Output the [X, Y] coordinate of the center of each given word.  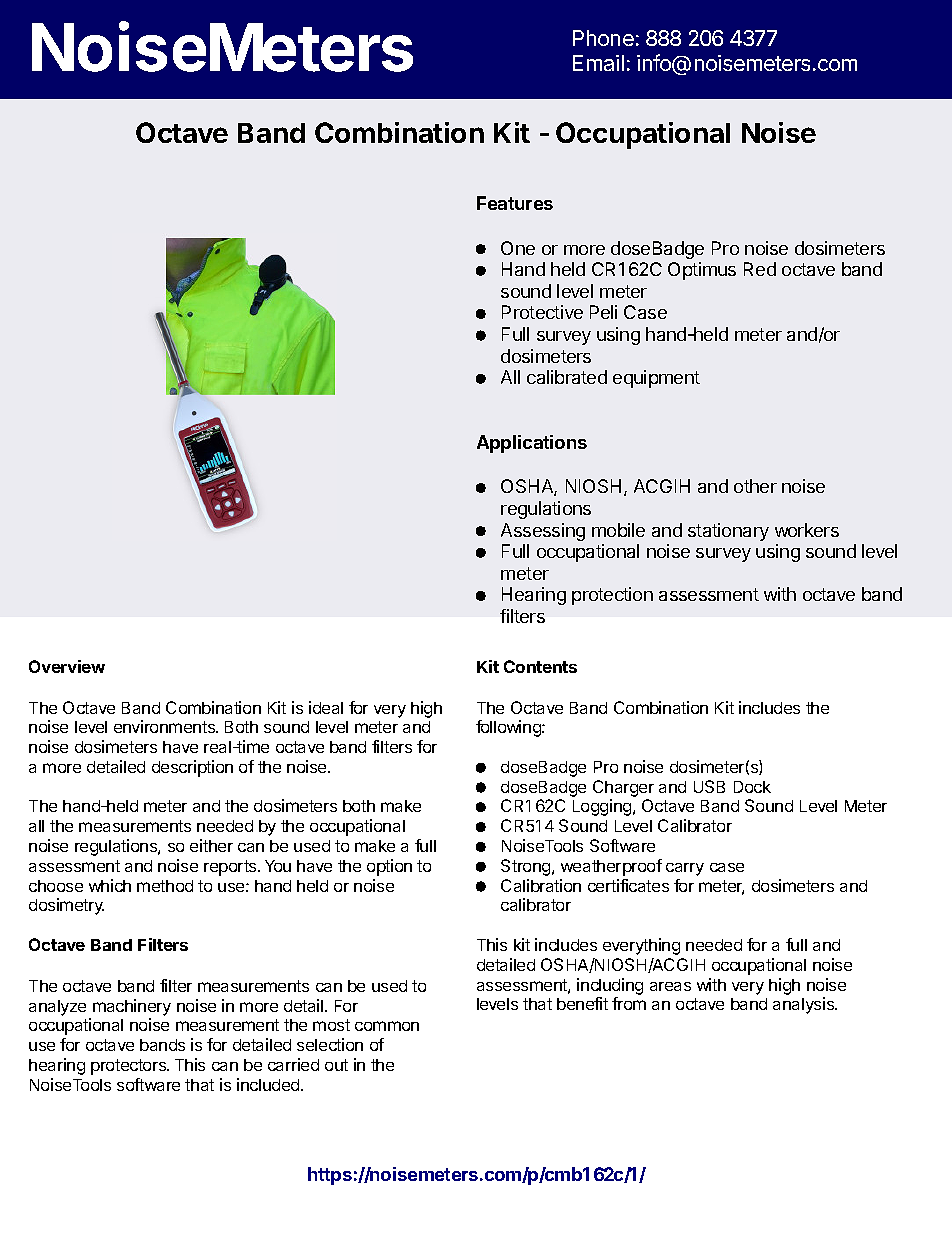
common [387, 1026]
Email [598, 63]
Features [515, 203]
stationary [728, 532]
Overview [67, 666]
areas [670, 986]
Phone [603, 38]
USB [709, 786]
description [192, 768]
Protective [542, 312]
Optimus [702, 271]
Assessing [543, 532]
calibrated [567, 377]
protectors [130, 1067]
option [389, 867]
